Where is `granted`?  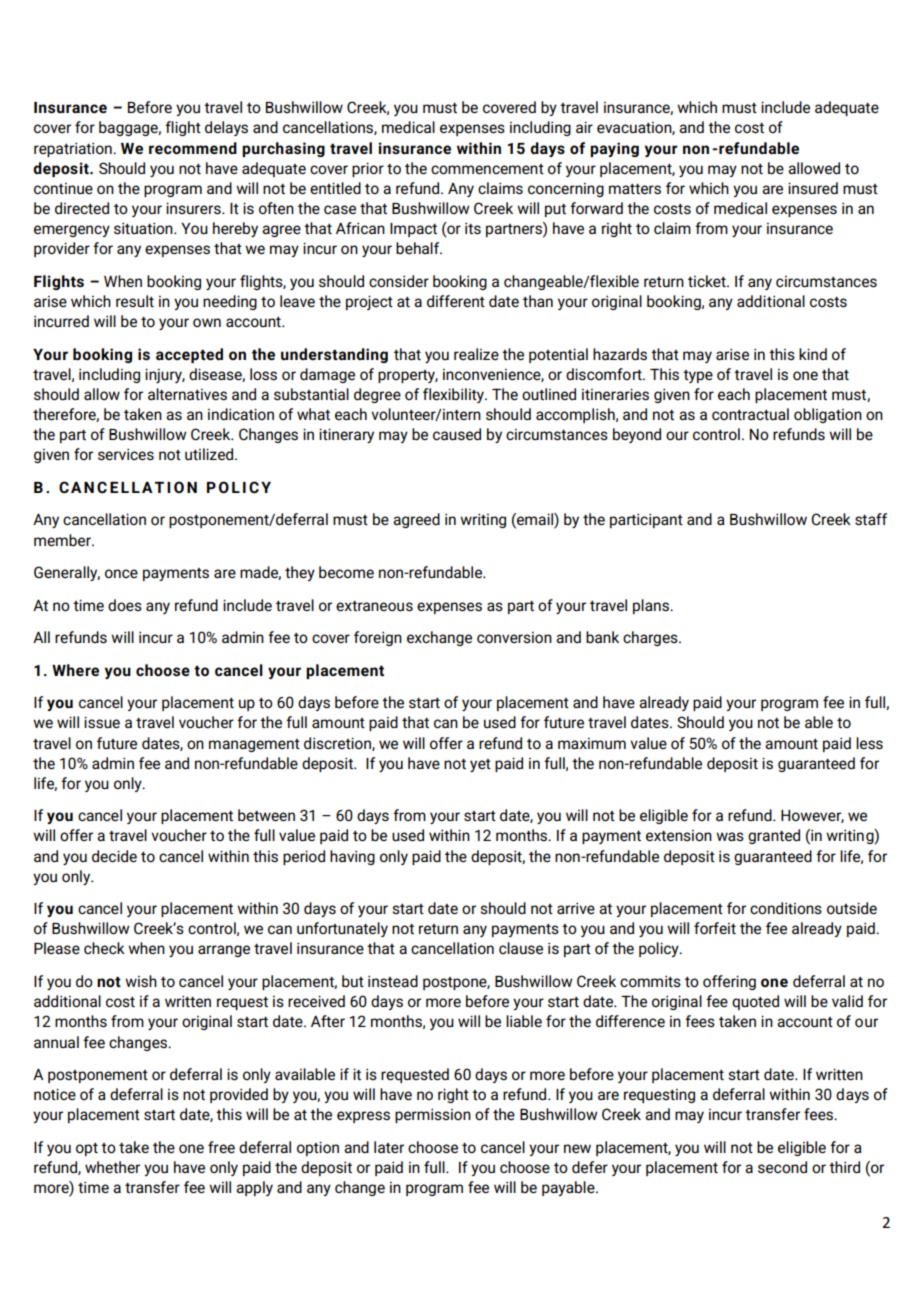
granted is located at coordinates (774, 836).
